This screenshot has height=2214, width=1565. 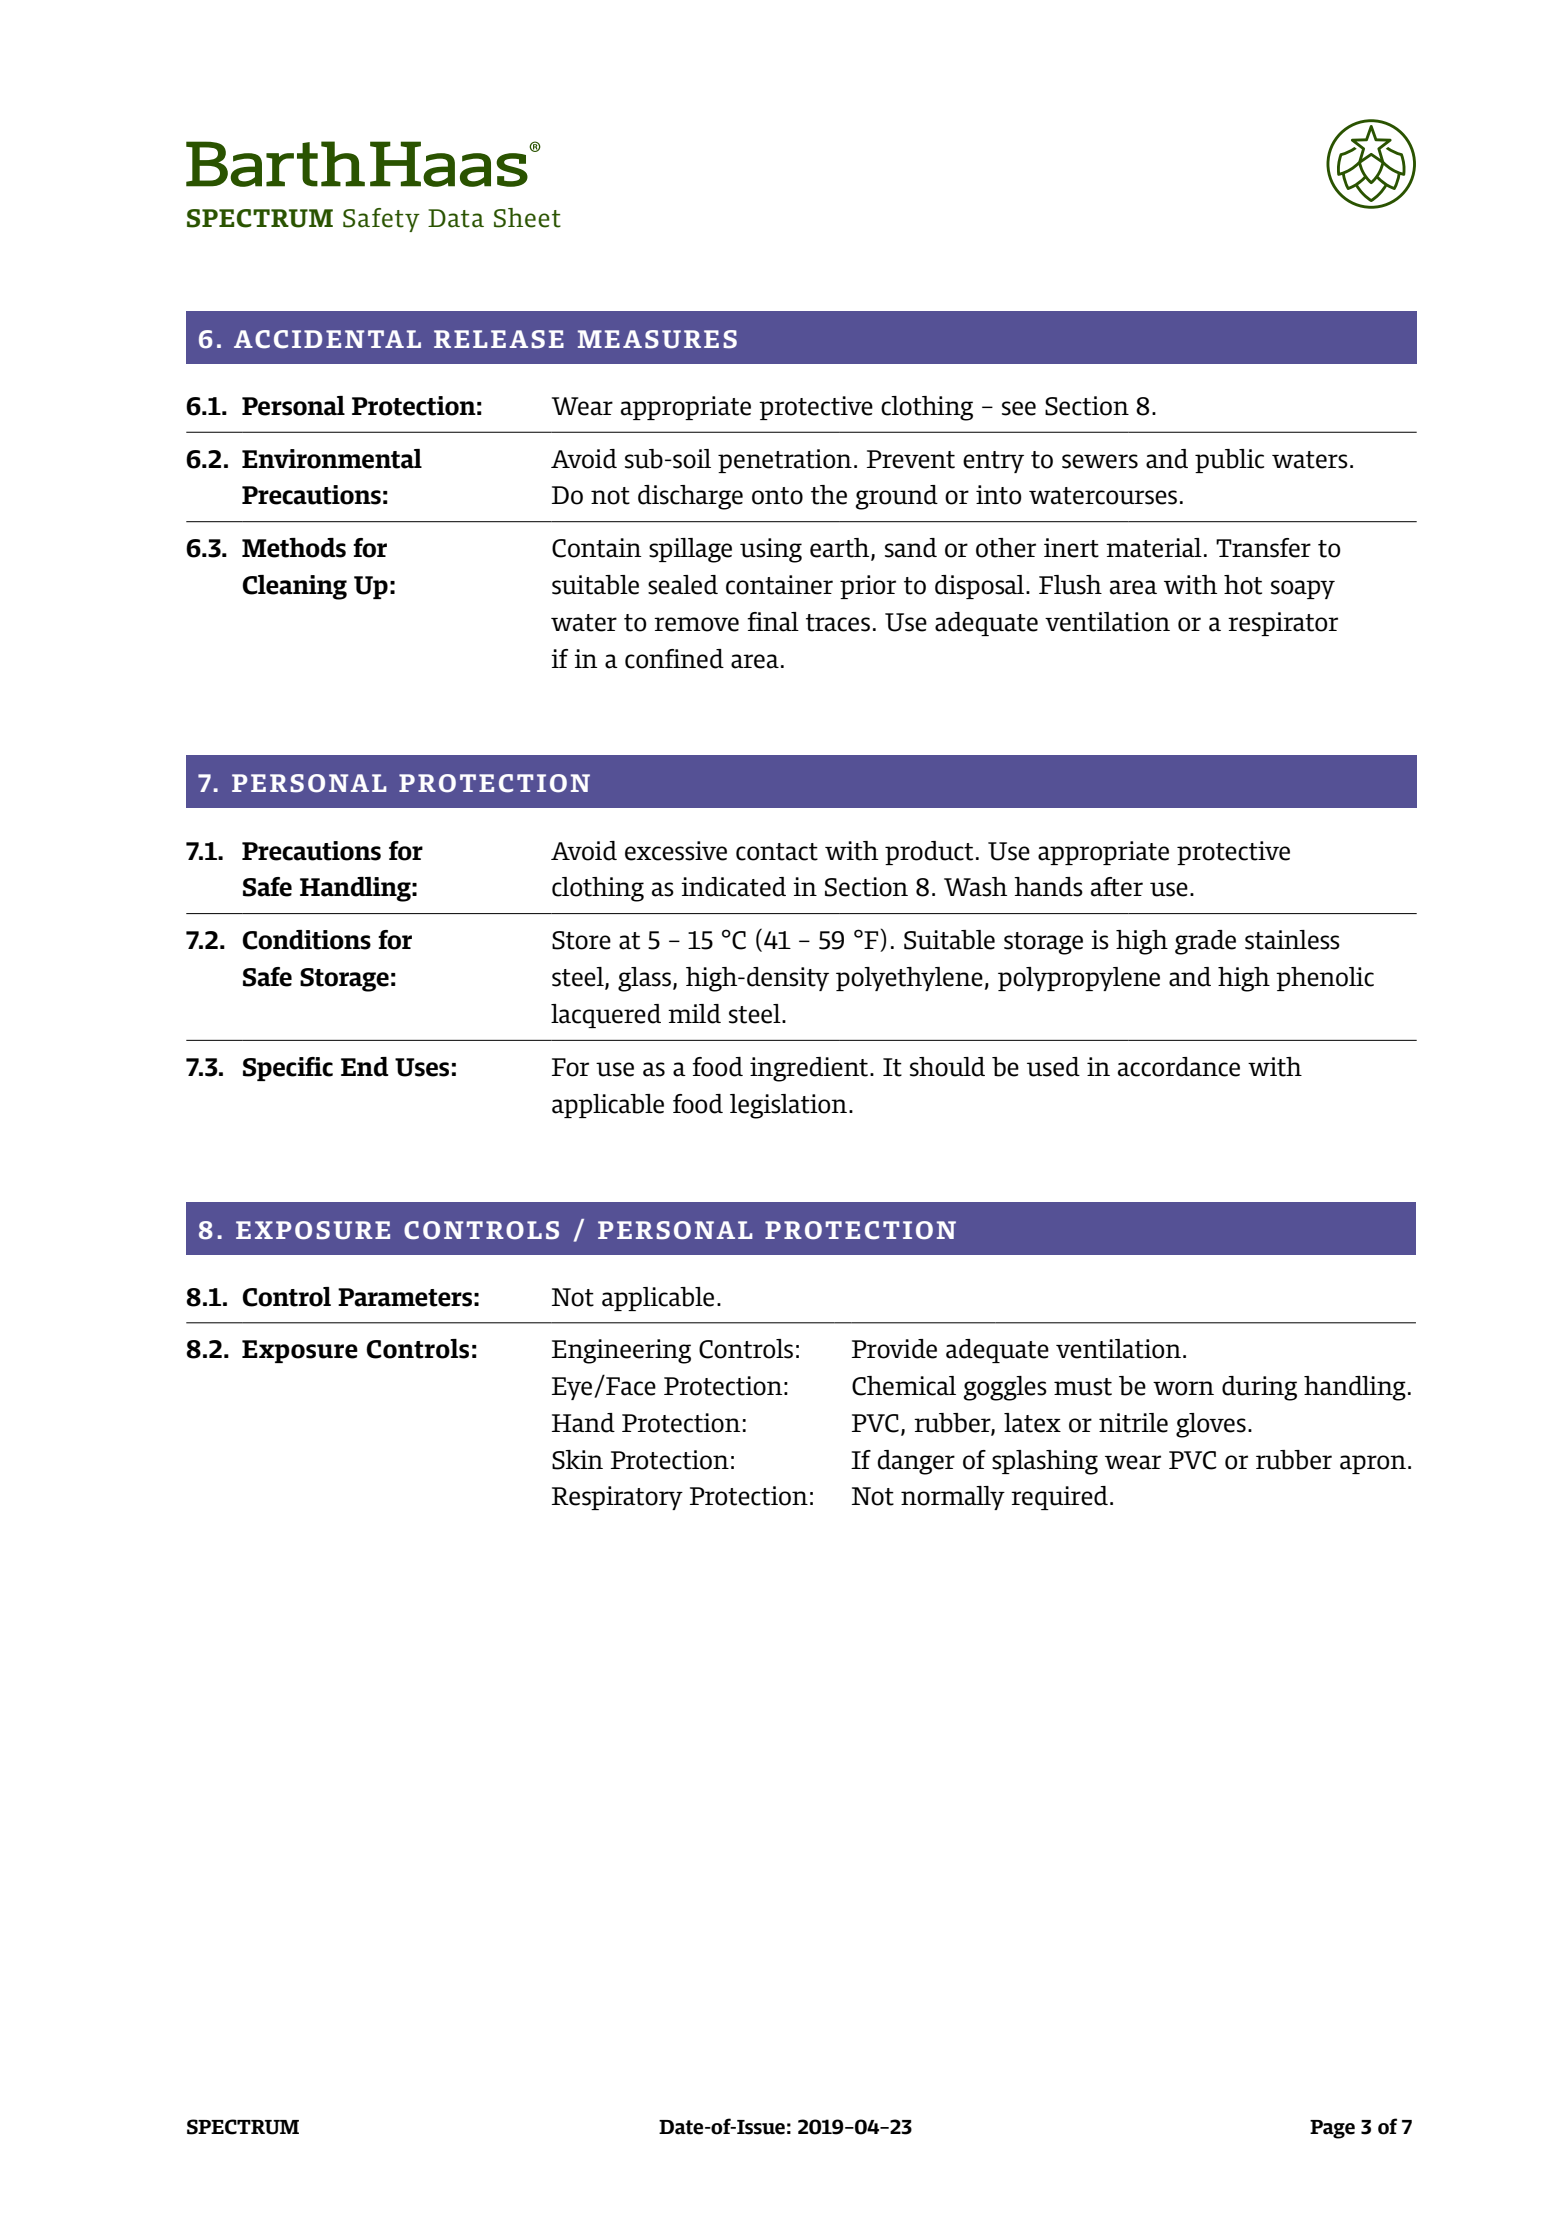 I want to click on MEASURES, so click(x=657, y=339).
